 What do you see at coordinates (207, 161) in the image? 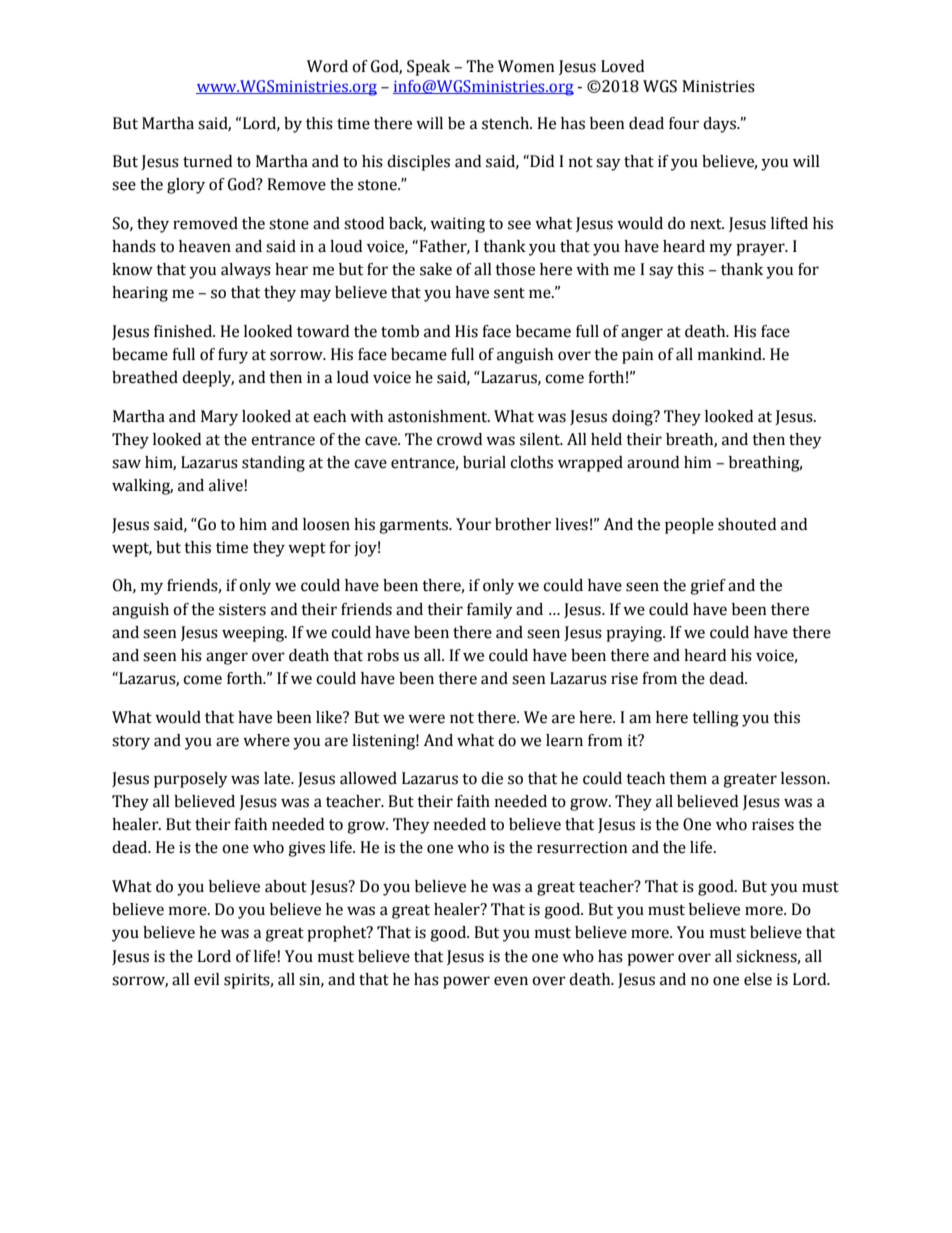
I see `turned` at bounding box center [207, 161].
